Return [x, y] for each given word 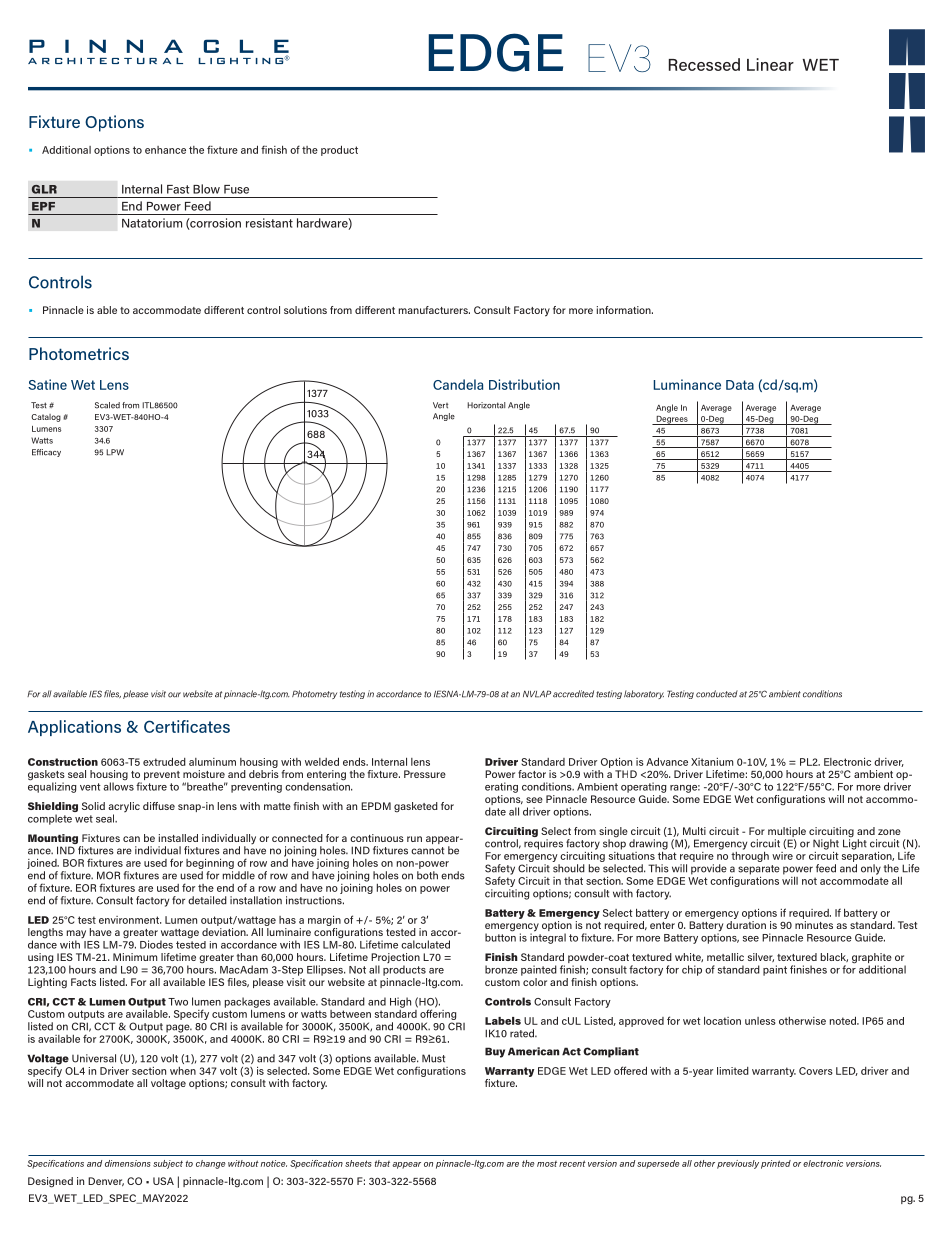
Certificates [187, 726]
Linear [770, 64]
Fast [178, 189]
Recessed [704, 64]
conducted [717, 694]
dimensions [128, 1163]
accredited [573, 694]
